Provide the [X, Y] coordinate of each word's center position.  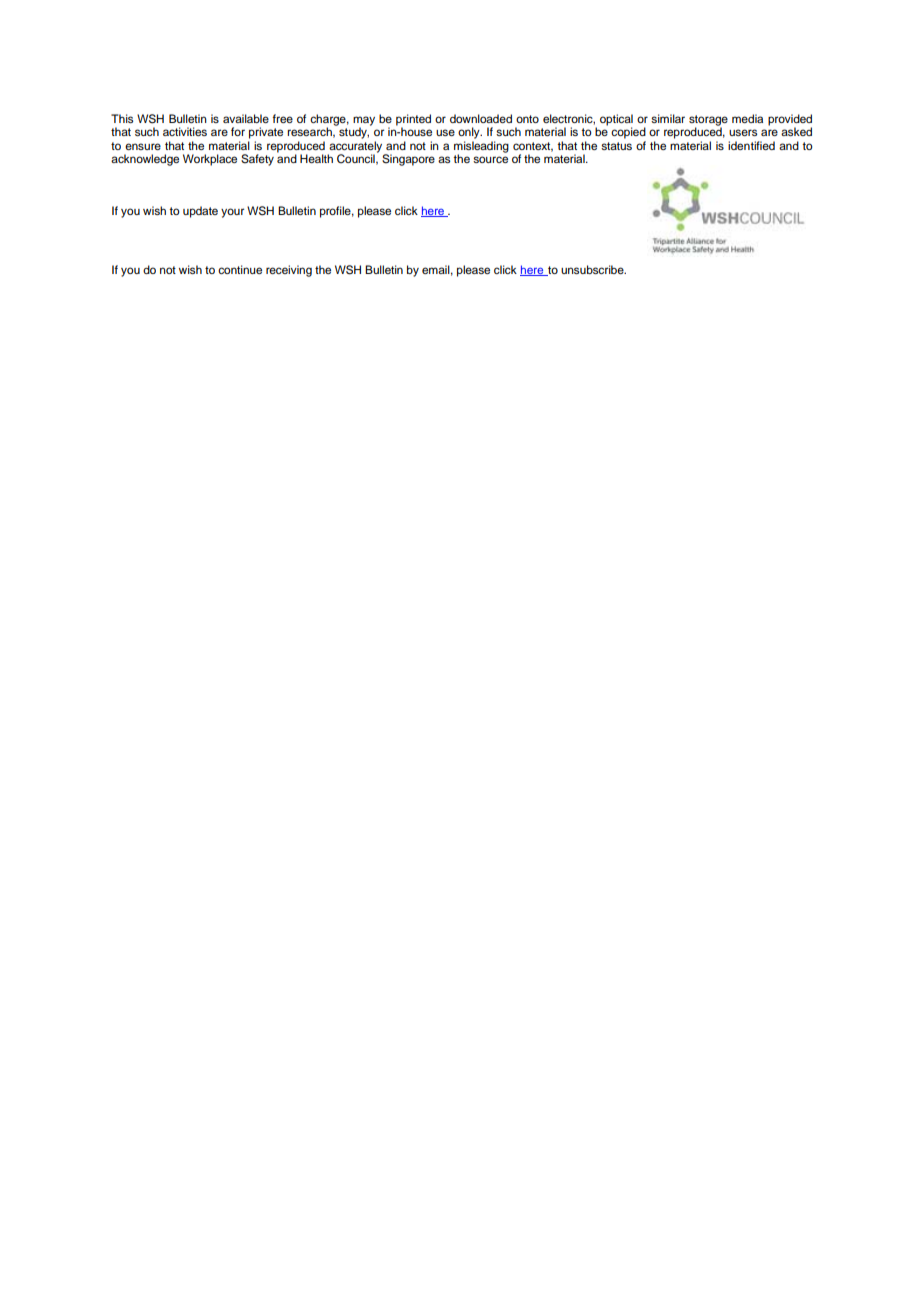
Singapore [408, 160]
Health [316, 158]
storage [708, 121]
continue [240, 269]
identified [751, 145]
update [200, 212]
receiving [289, 271]
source [490, 159]
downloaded [481, 118]
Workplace [210, 160]
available [246, 118]
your [232, 213]
